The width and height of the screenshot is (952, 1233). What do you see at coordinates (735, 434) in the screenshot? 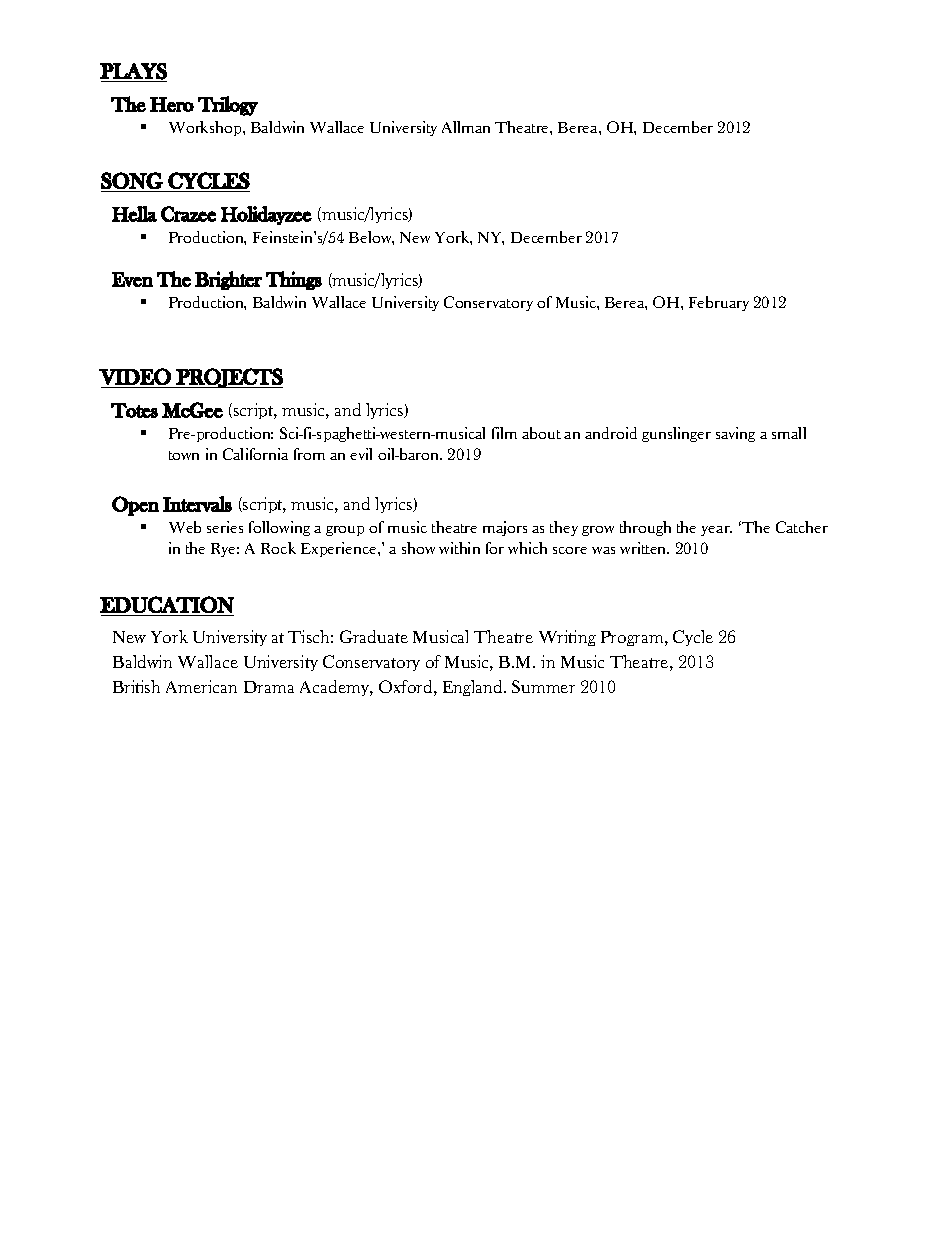
I see `saving` at bounding box center [735, 434].
